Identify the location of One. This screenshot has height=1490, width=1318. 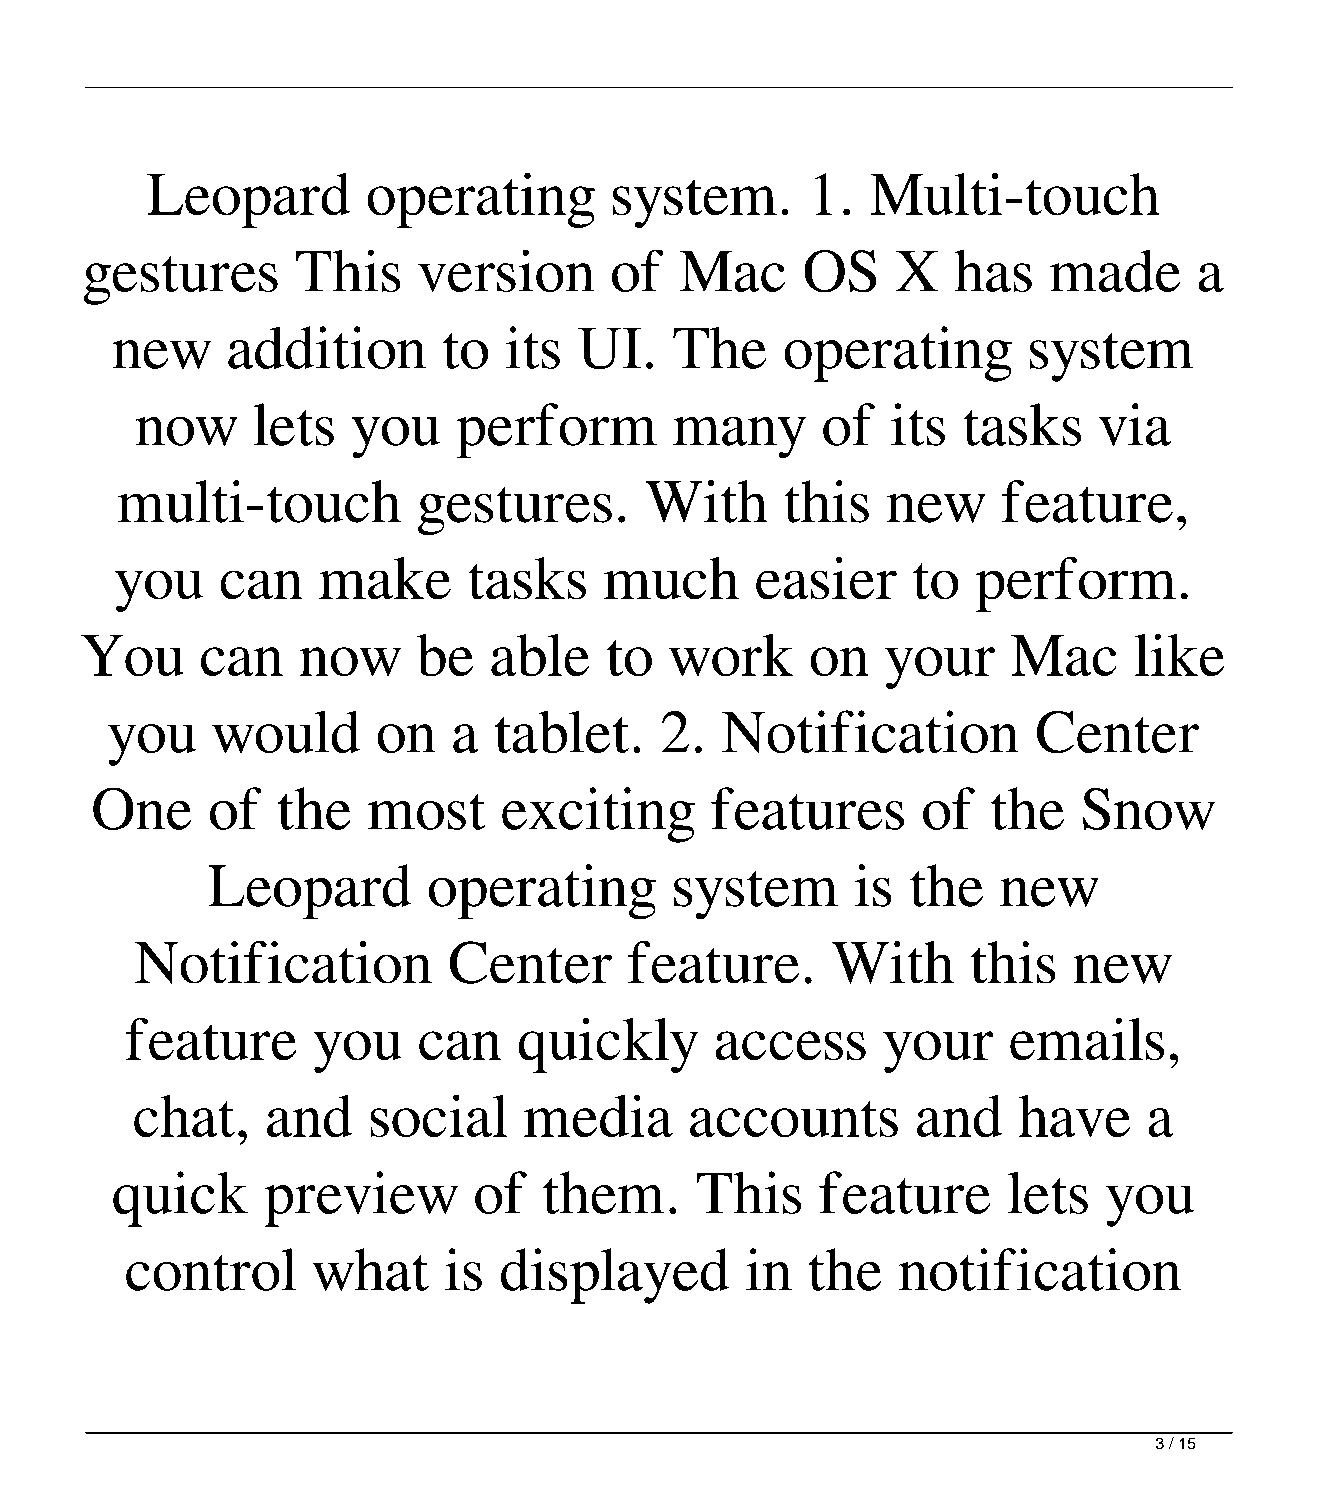
(142, 808).
